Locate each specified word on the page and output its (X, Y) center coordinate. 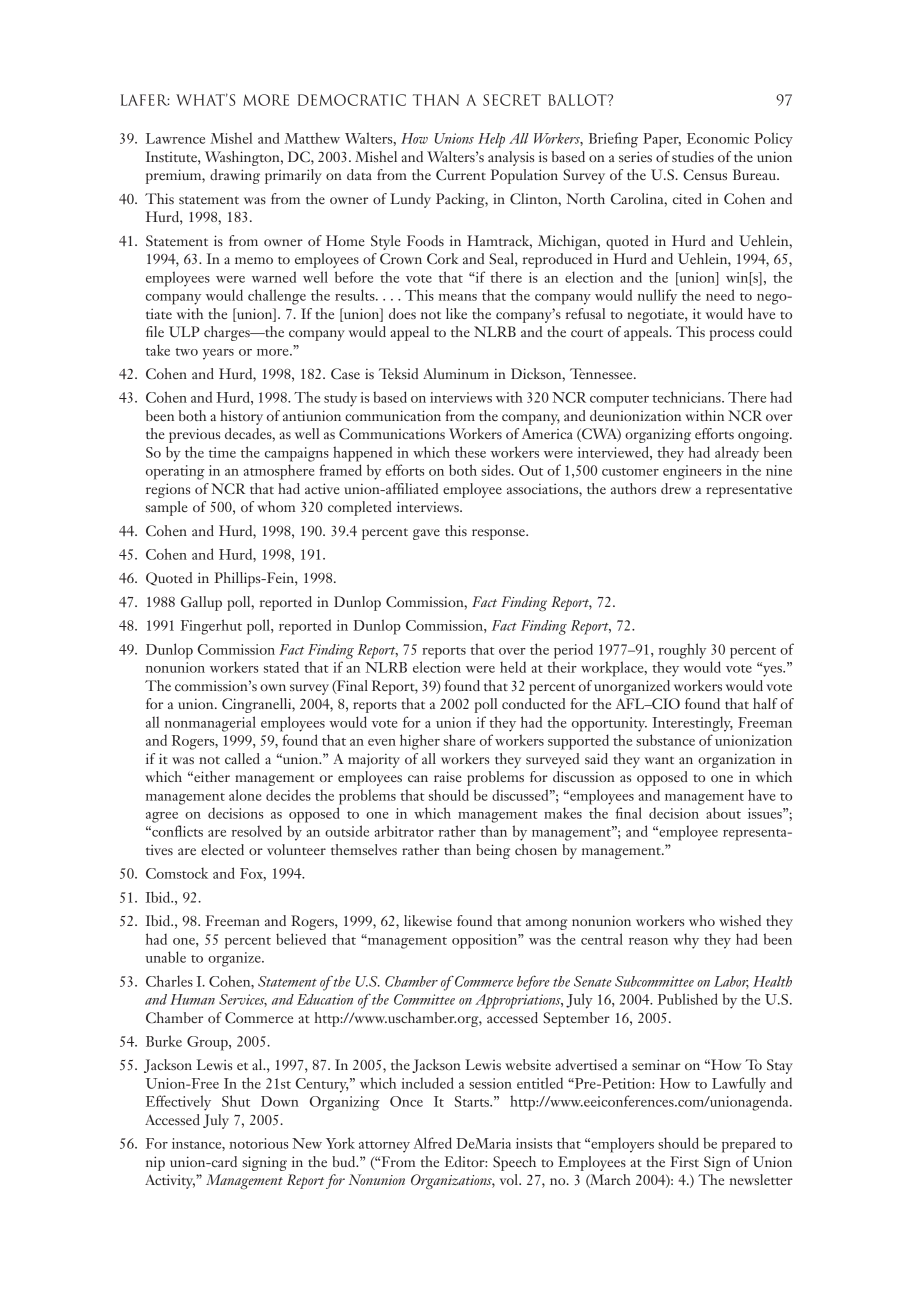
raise (448, 776)
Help (491, 140)
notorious (258, 1143)
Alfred (433, 1143)
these (470, 452)
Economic (718, 138)
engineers (692, 472)
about (723, 813)
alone (245, 795)
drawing (235, 176)
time (222, 452)
